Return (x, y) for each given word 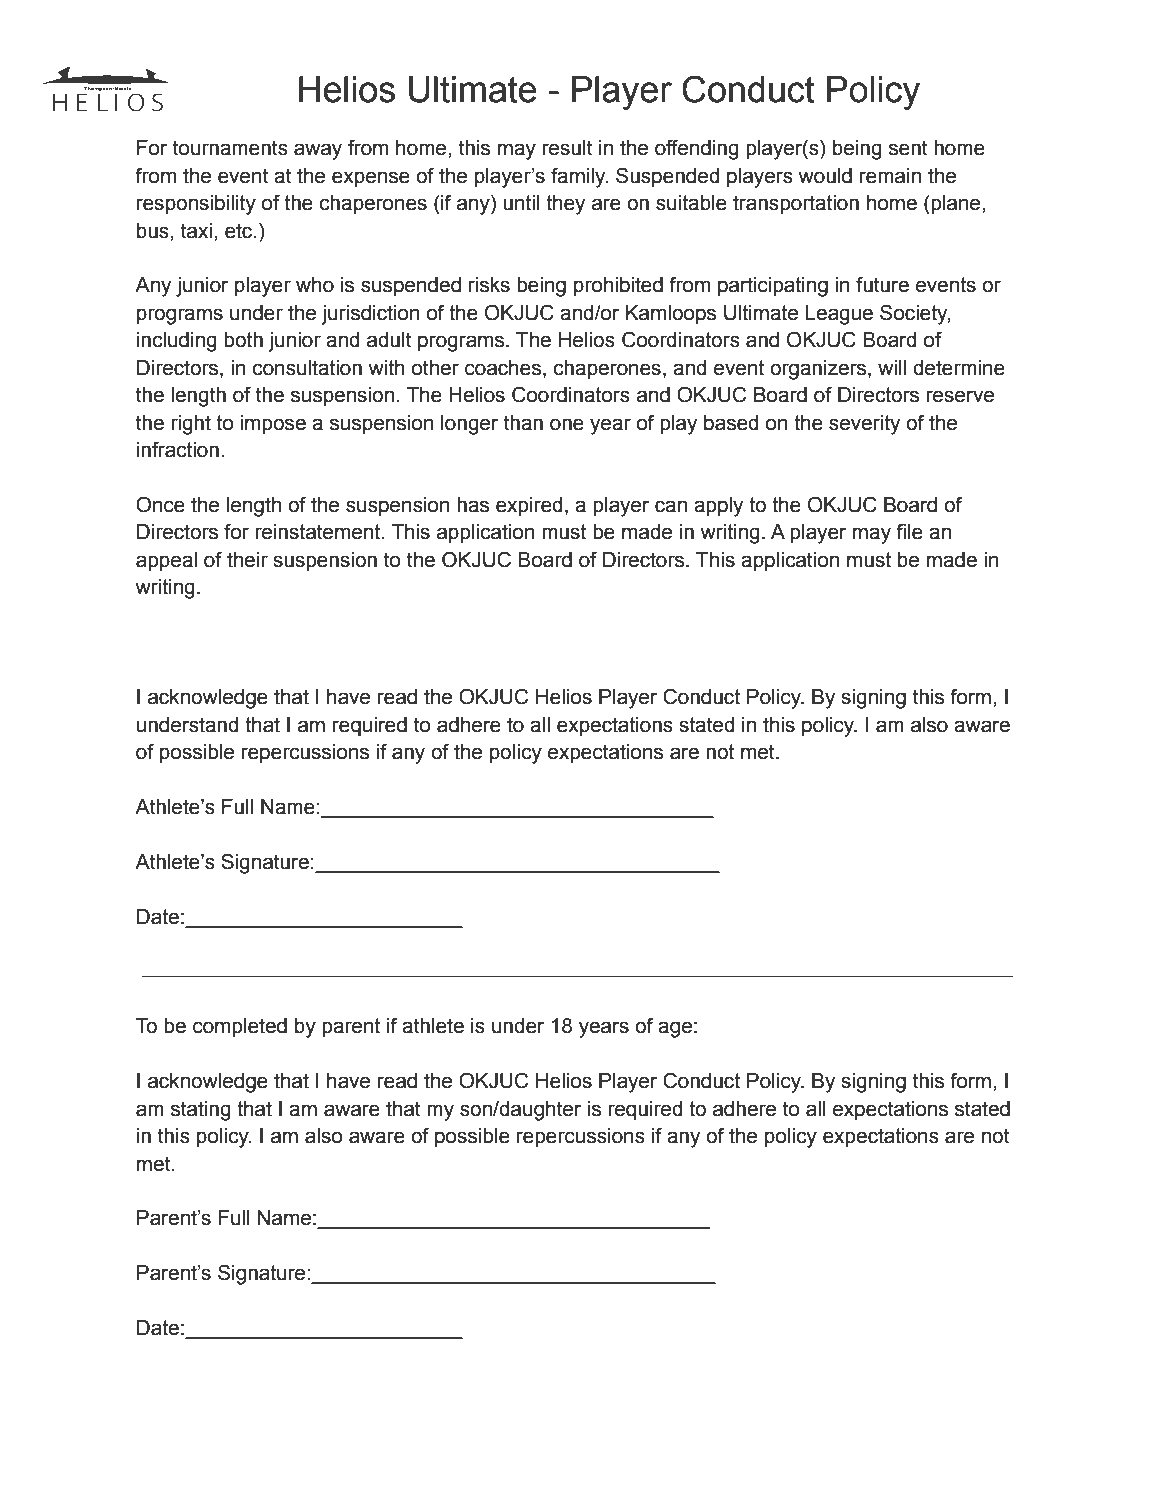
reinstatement (319, 532)
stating (201, 1111)
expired (529, 507)
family (579, 177)
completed (240, 1028)
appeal (166, 562)
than (523, 423)
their (247, 560)
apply (718, 507)
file (909, 531)
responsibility (196, 205)
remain (890, 176)
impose (273, 425)
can (671, 506)
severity (864, 425)
